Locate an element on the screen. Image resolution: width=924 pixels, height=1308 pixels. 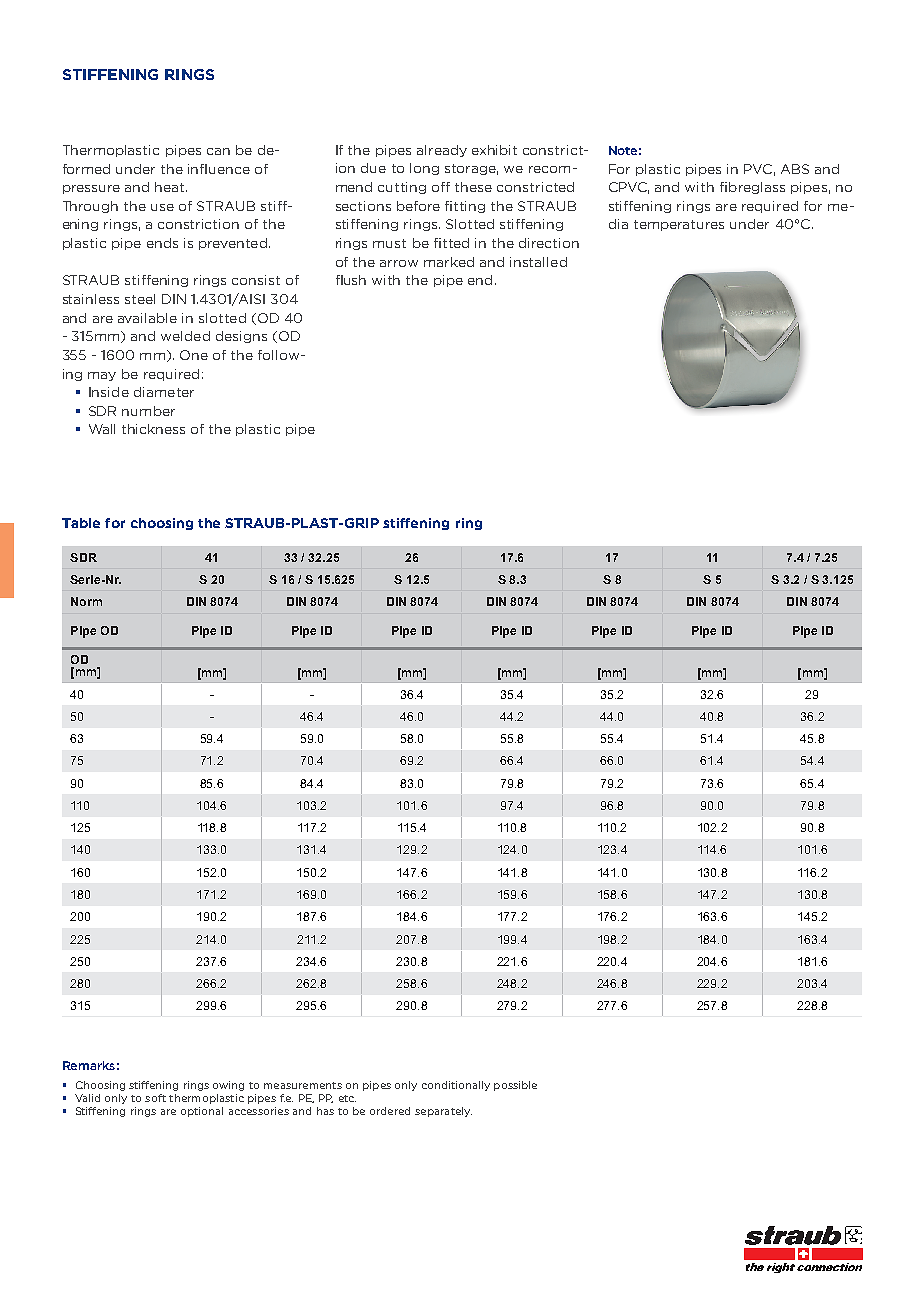
off is located at coordinates (441, 187).
